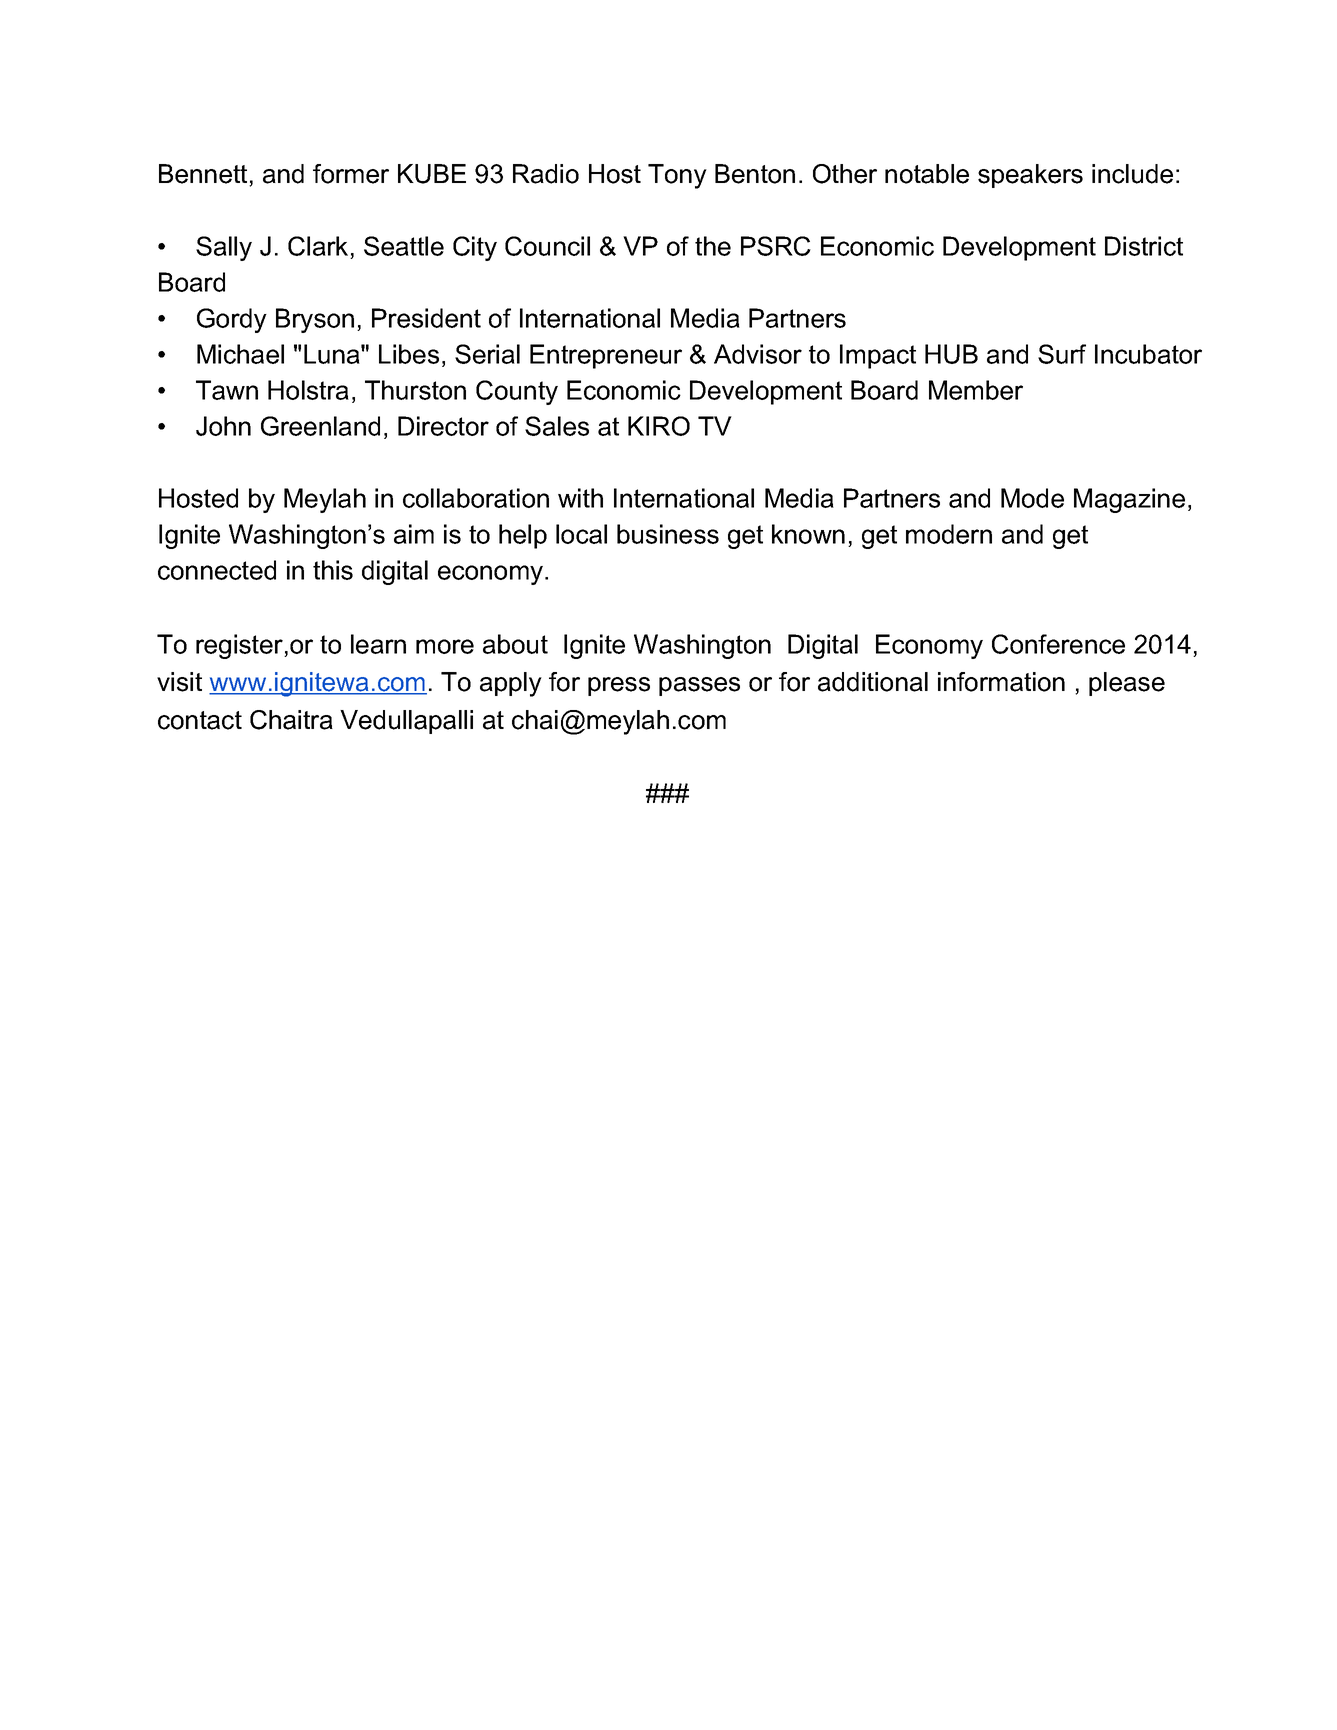  Describe the element at coordinates (200, 720) in the page. I see `contact` at that location.
